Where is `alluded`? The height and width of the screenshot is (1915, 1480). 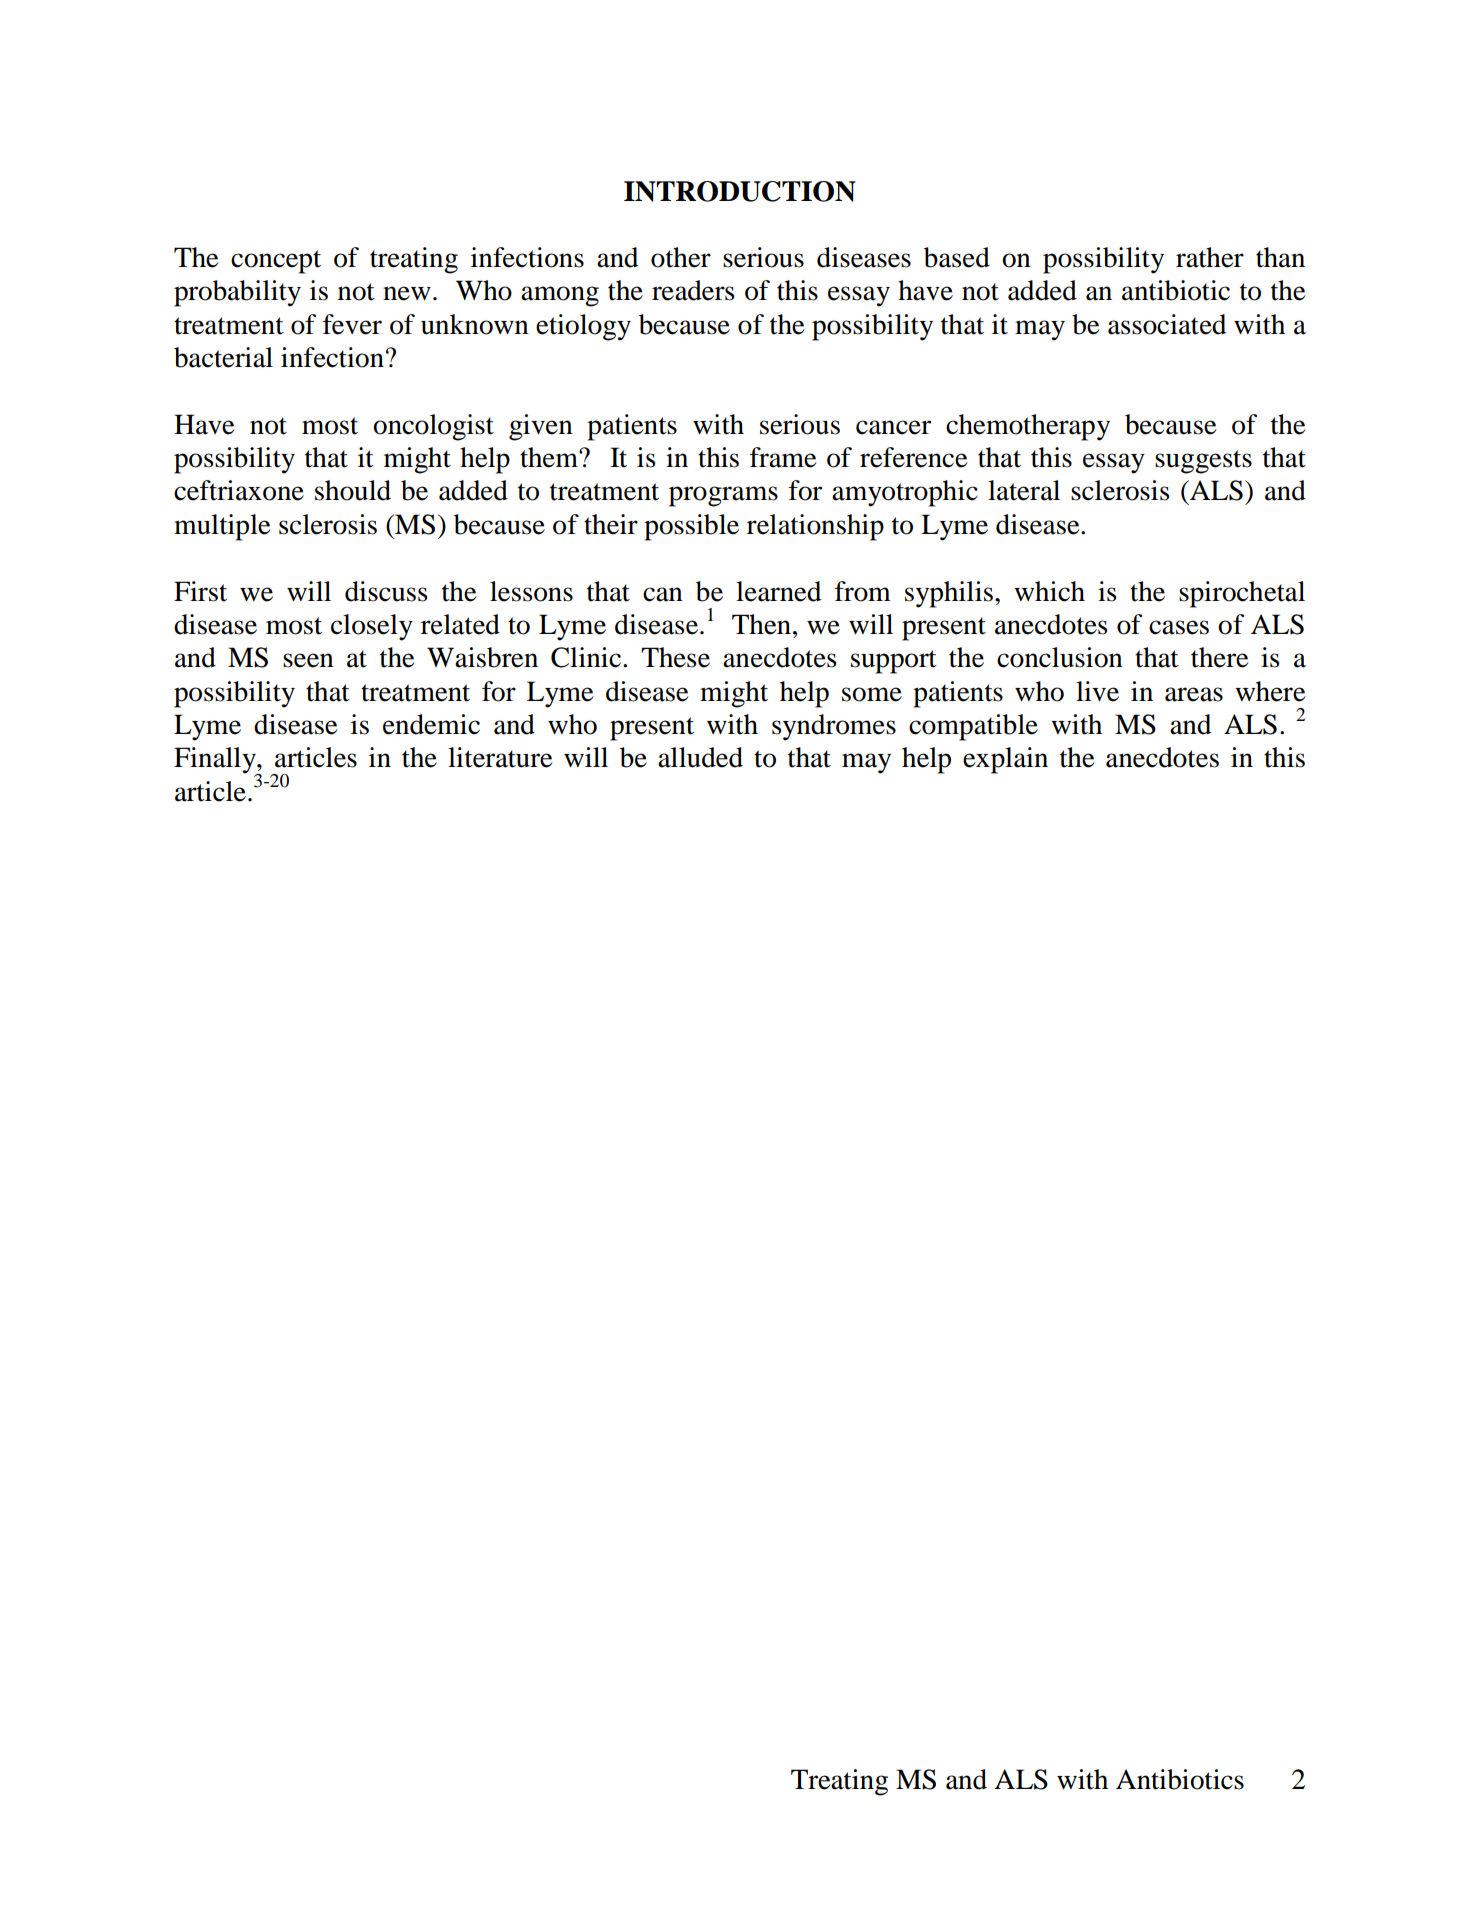
alluded is located at coordinates (700, 757).
